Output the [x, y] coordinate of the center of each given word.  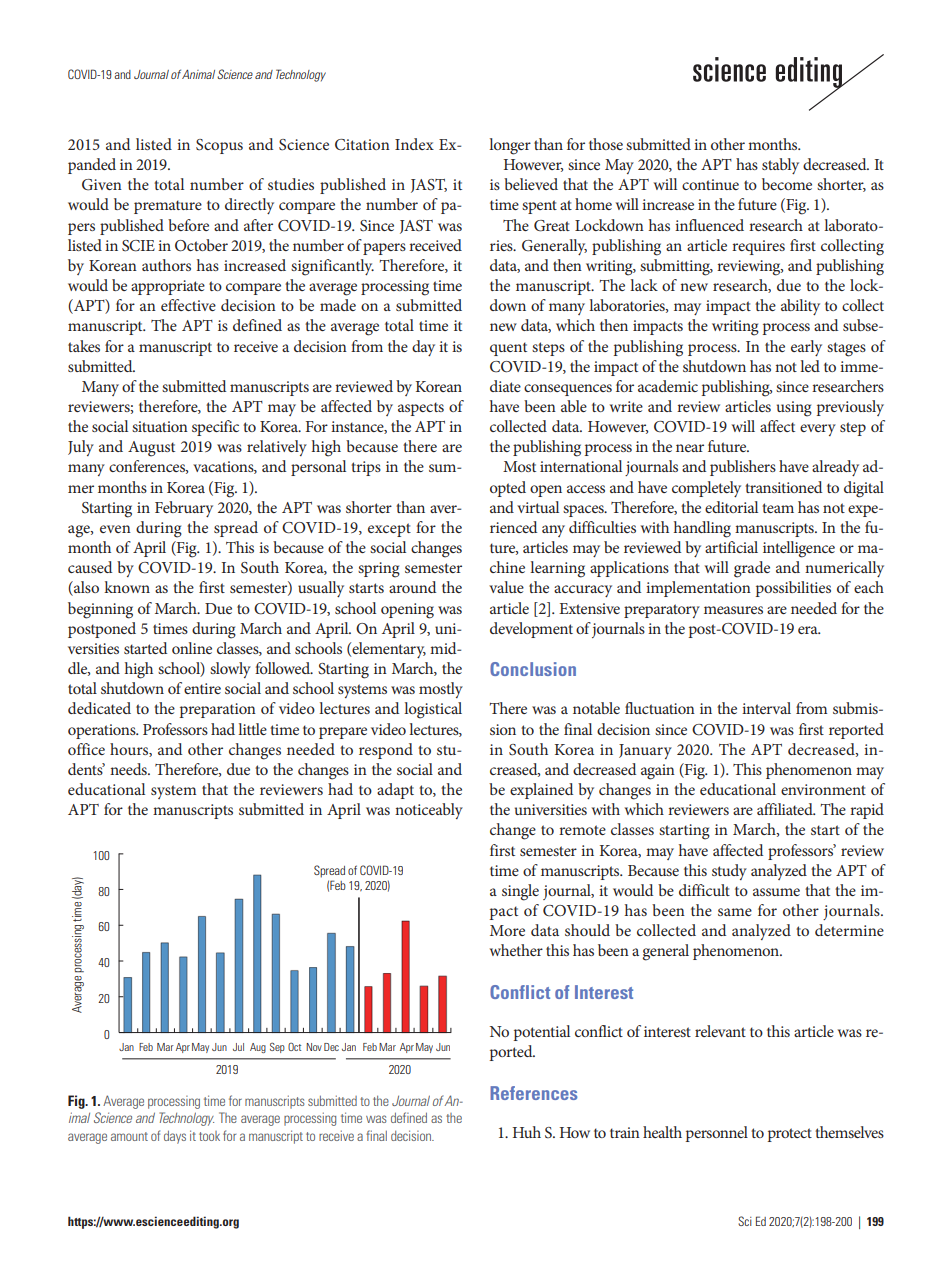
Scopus [219, 146]
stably [780, 166]
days [175, 1137]
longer [510, 146]
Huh [527, 1132]
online [192, 648]
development [531, 630]
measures [733, 610]
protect [790, 1135]
